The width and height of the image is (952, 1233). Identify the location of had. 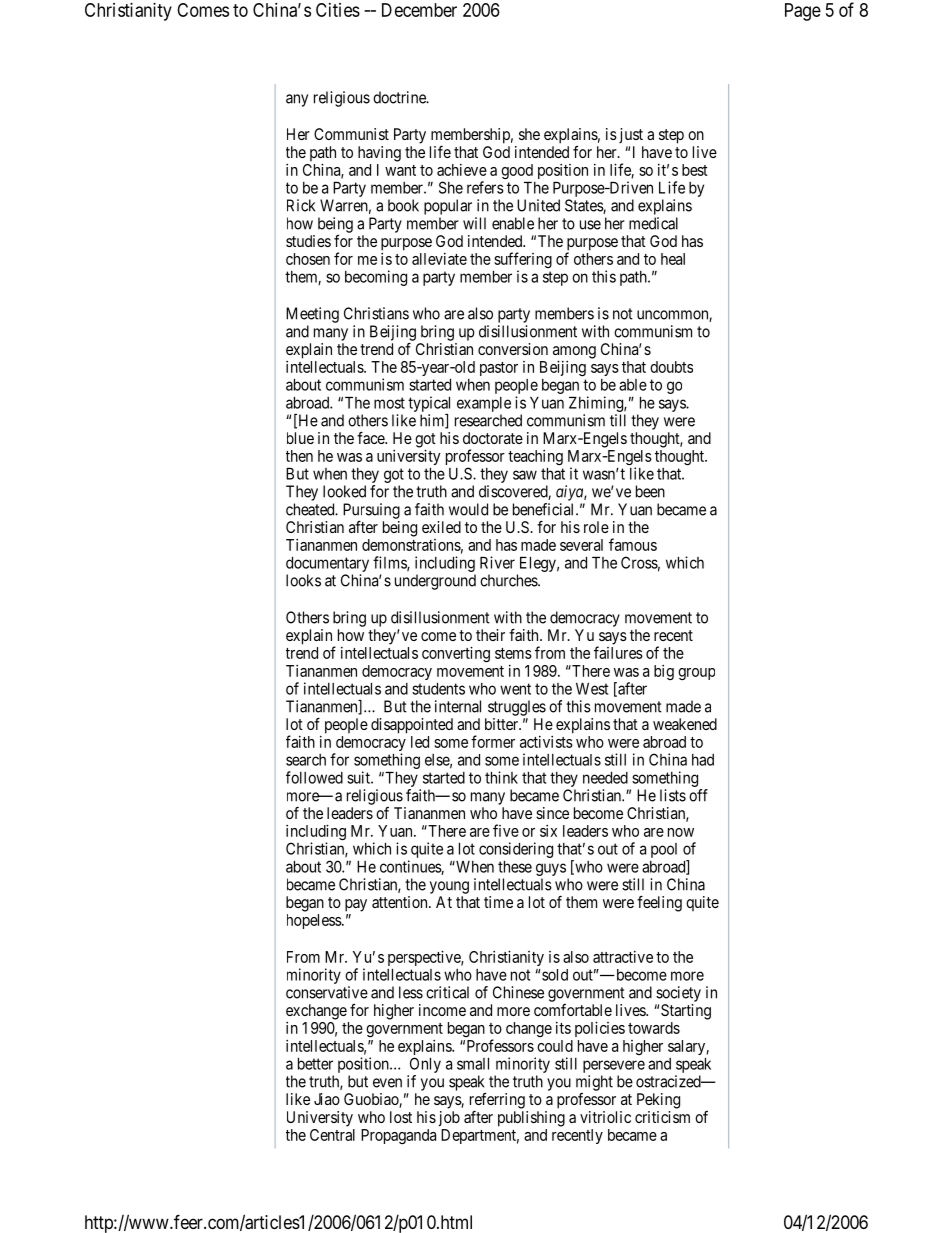
(703, 760).
